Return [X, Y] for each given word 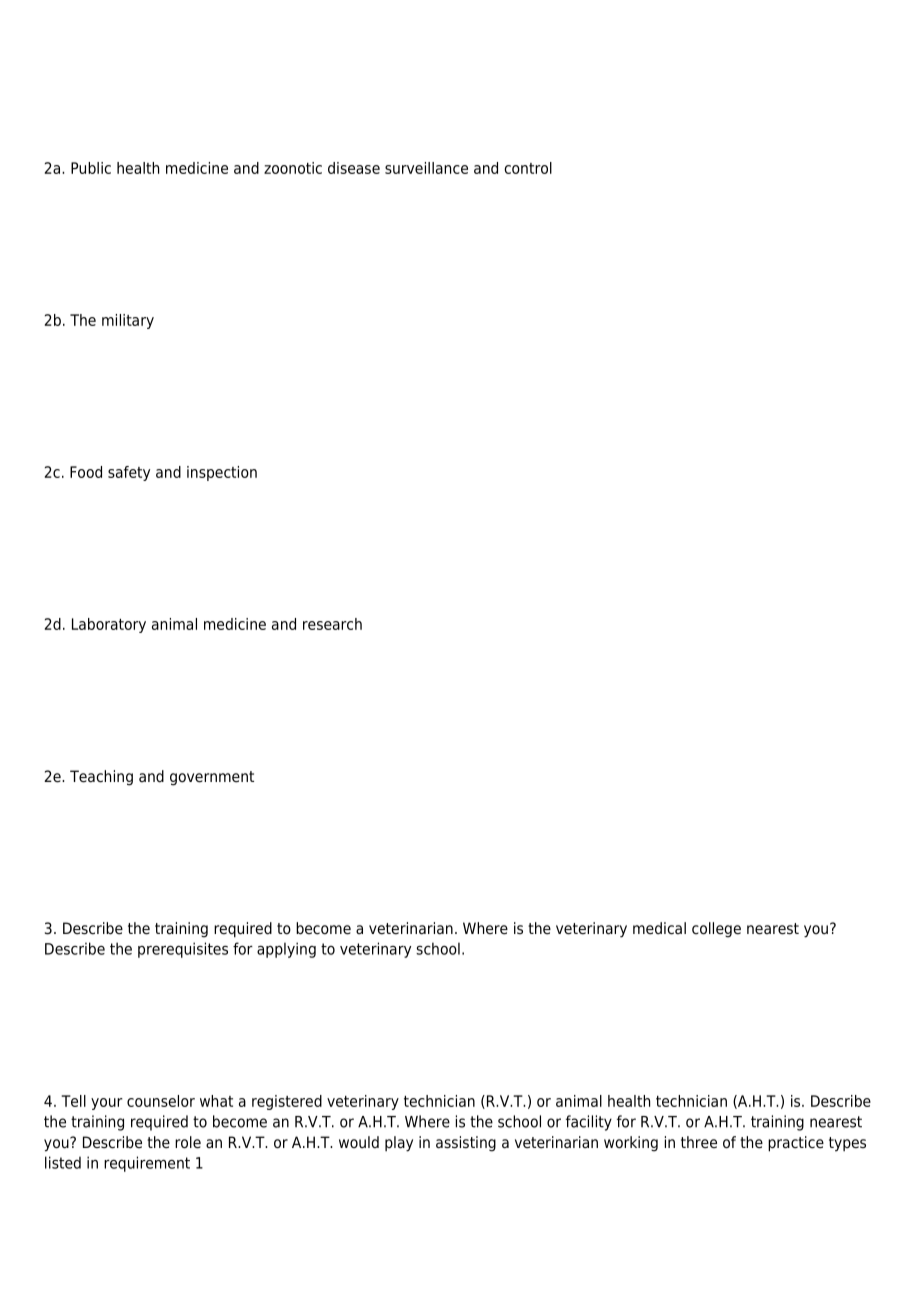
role [188, 1142]
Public [91, 168]
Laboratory [109, 625]
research [332, 624]
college [716, 930]
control [528, 168]
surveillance [426, 168]
